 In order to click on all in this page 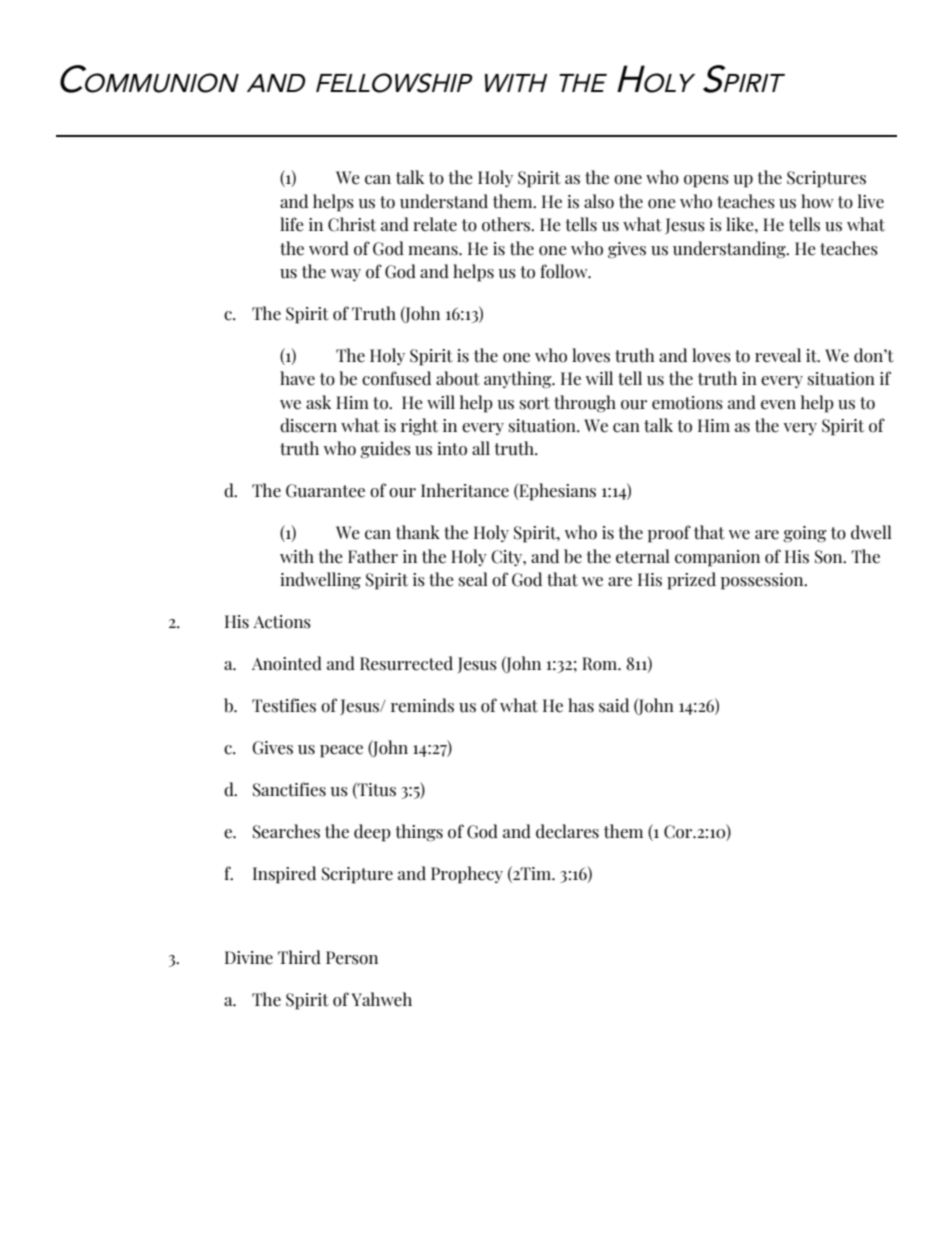, I will do `click(481, 448)`.
